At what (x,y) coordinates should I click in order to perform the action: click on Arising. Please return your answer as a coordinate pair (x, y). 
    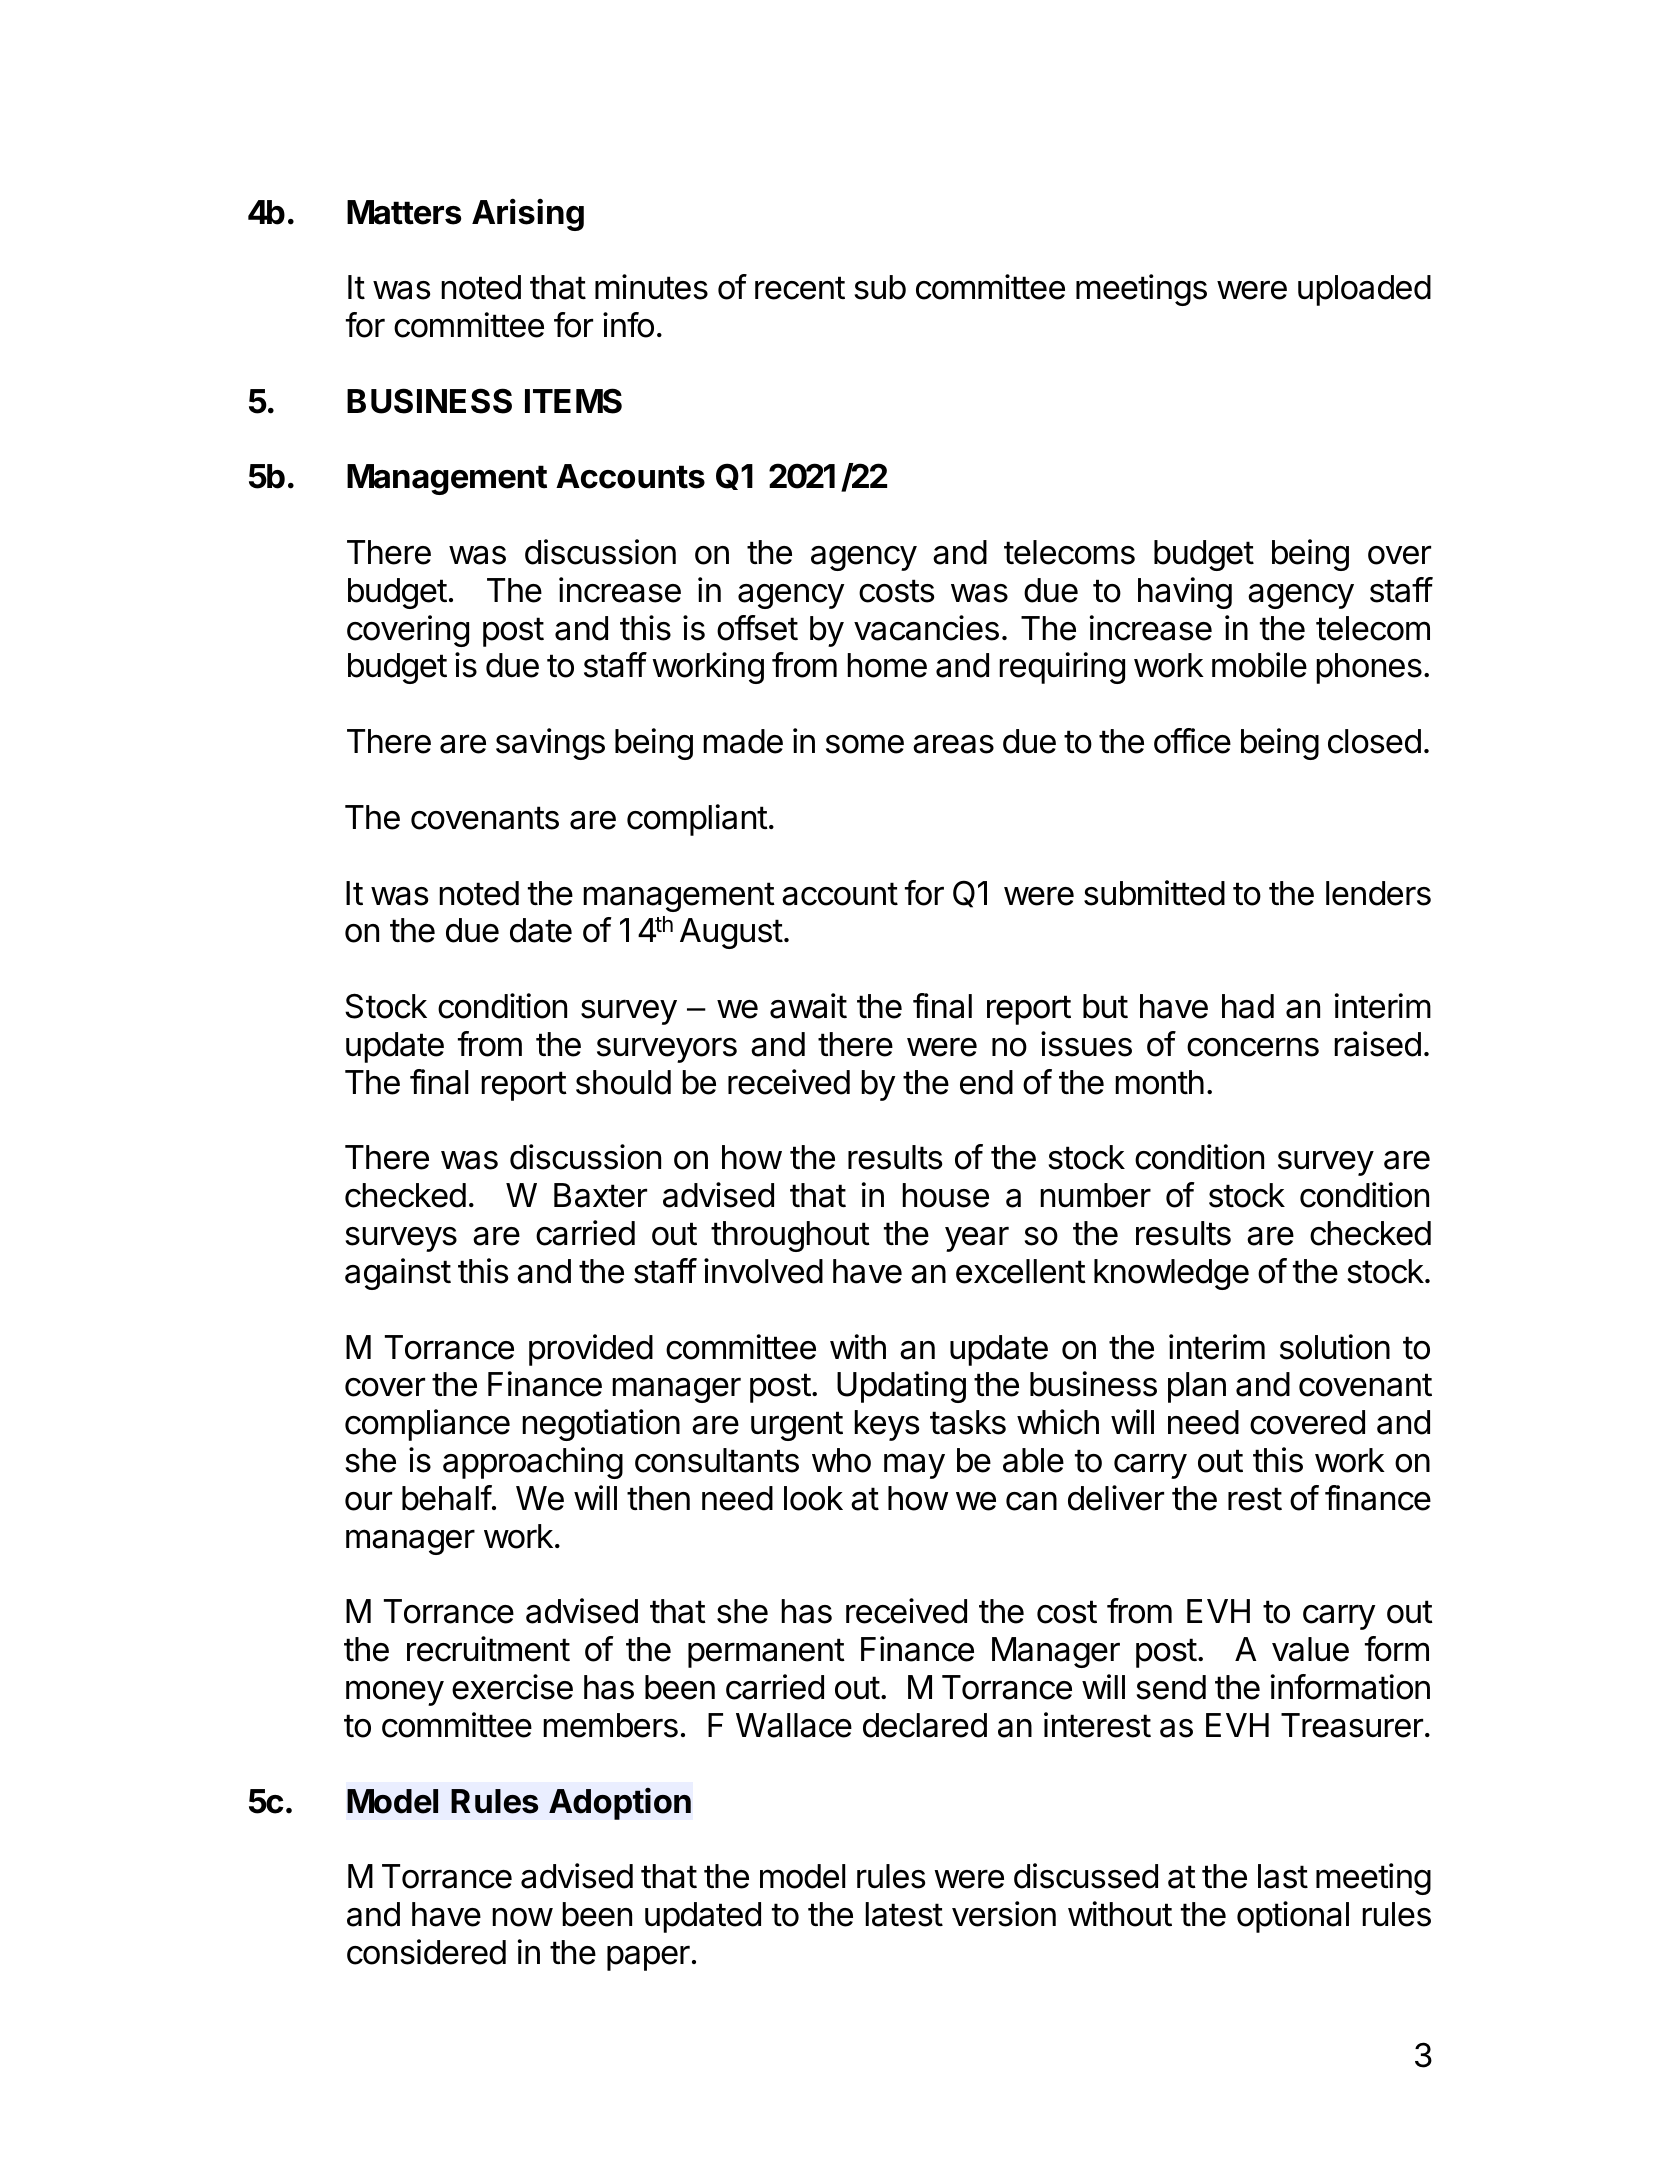
    Looking at the image, I should click on (528, 214).
